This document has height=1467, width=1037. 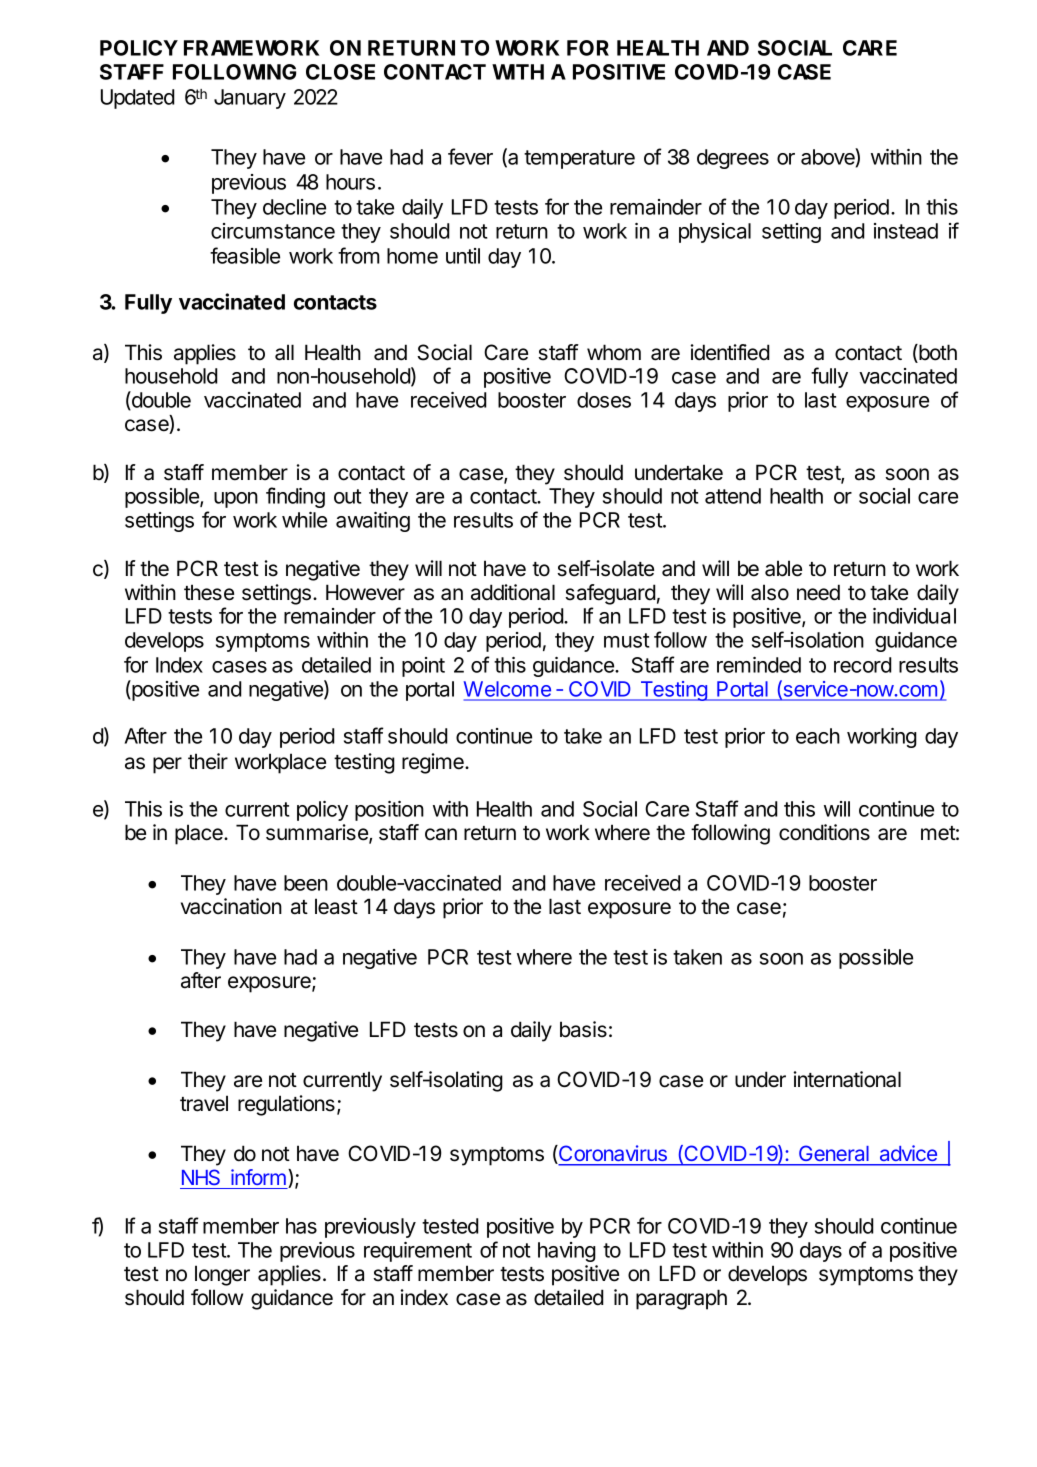 What do you see at coordinates (236, 500) in the document?
I see `upon` at bounding box center [236, 500].
